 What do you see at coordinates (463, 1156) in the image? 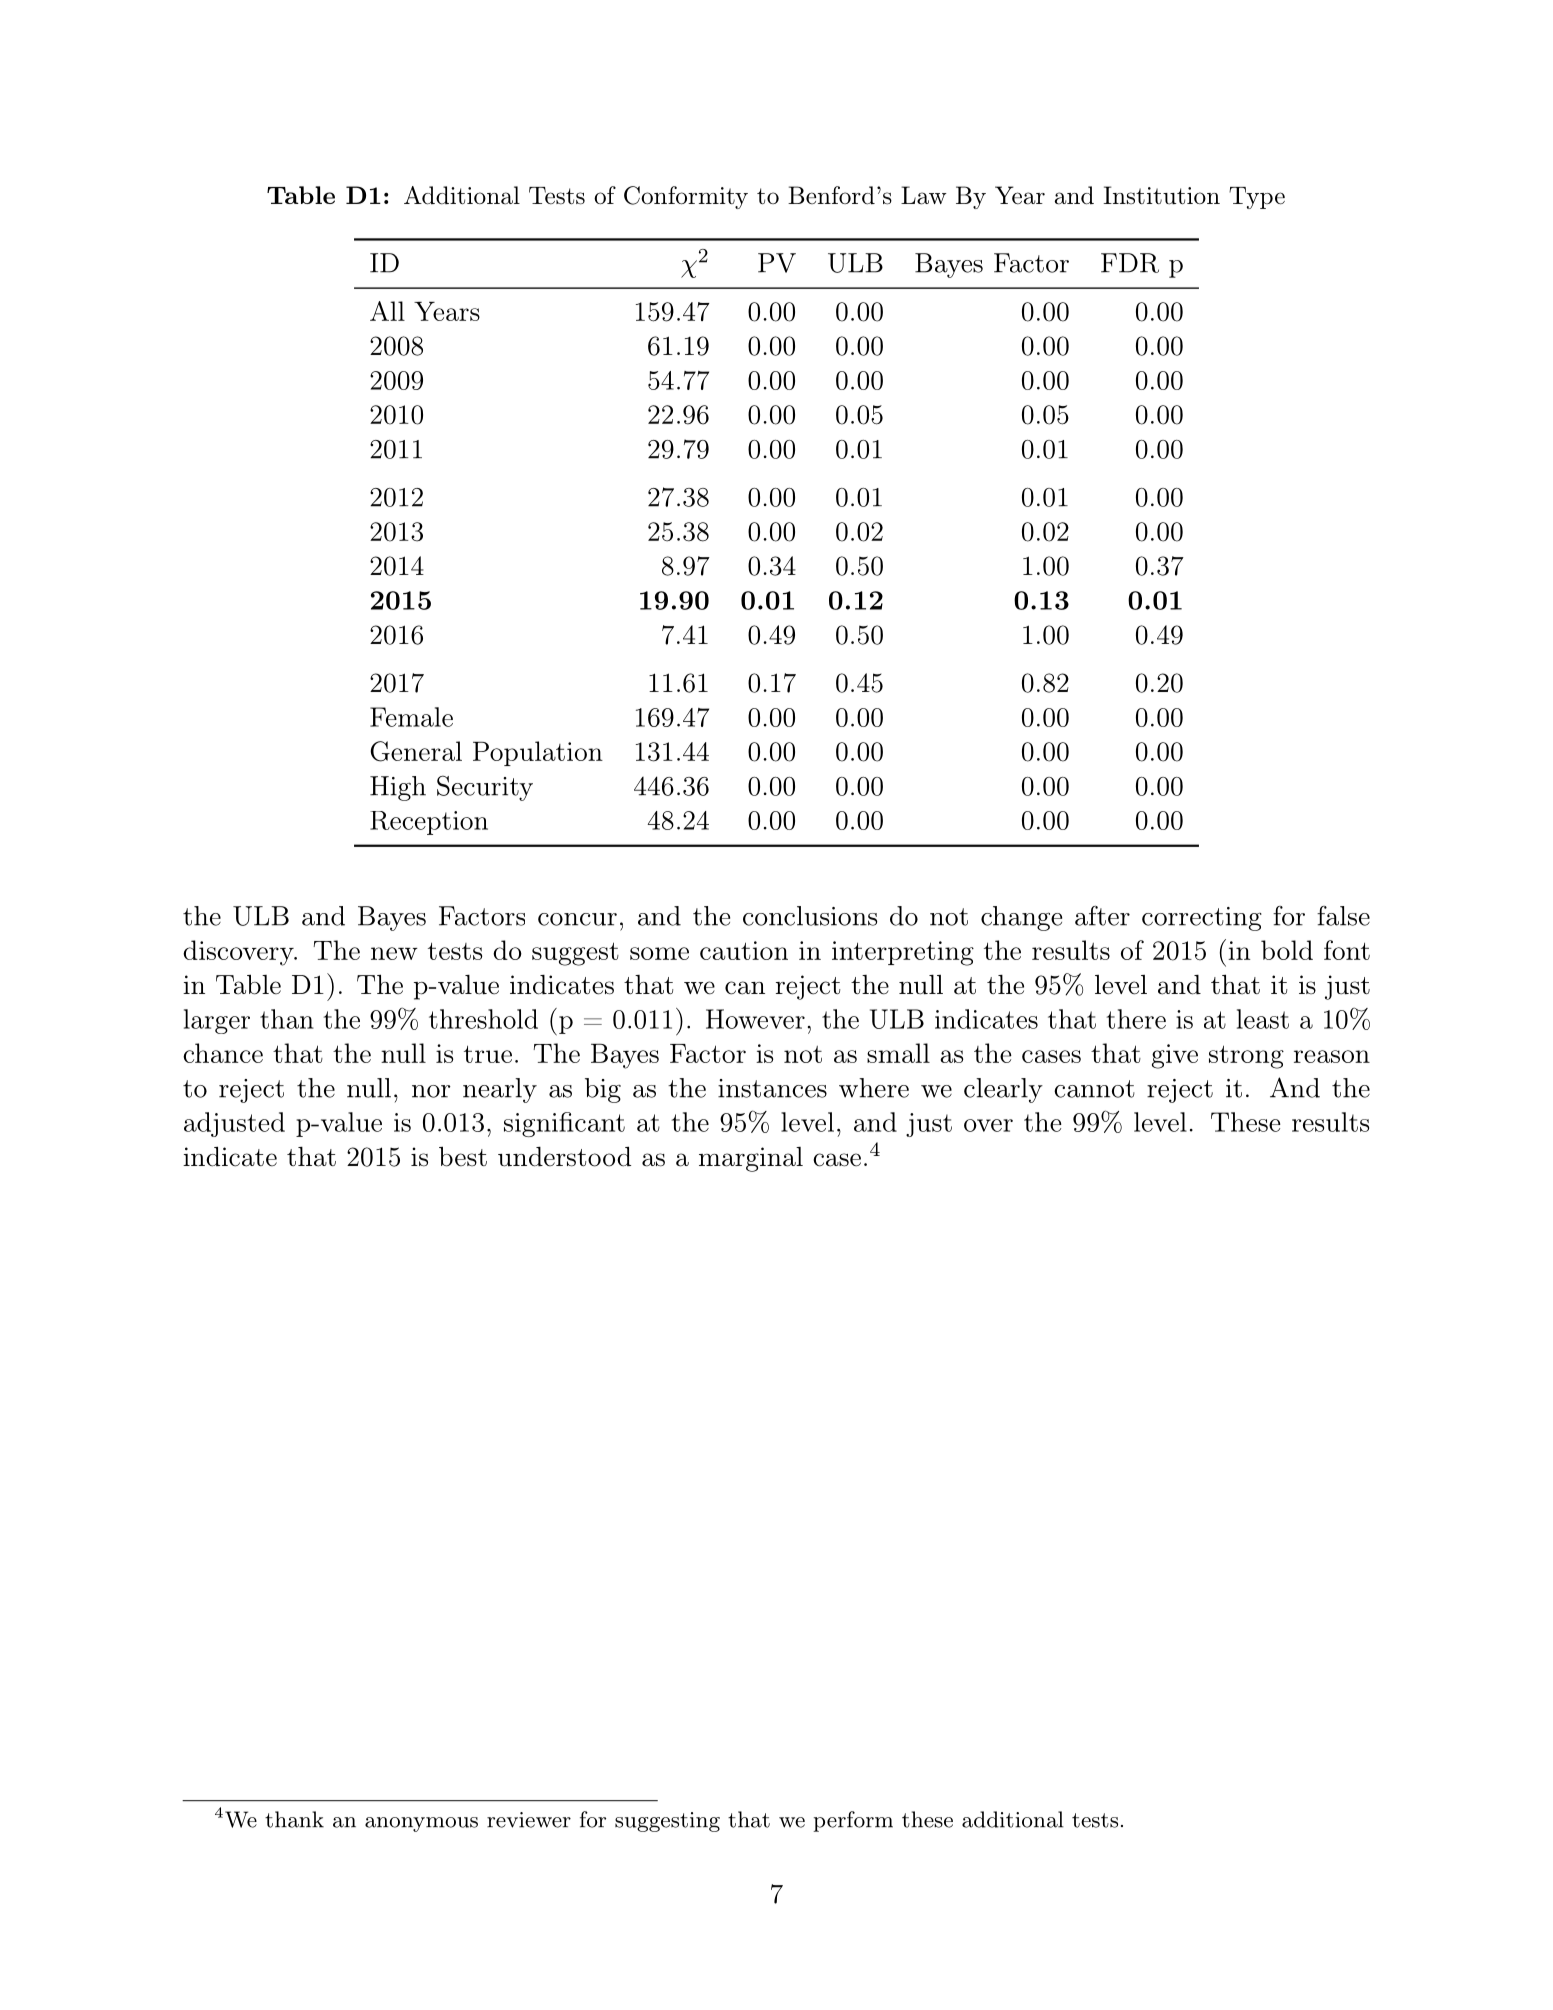
I see `best` at bounding box center [463, 1156].
